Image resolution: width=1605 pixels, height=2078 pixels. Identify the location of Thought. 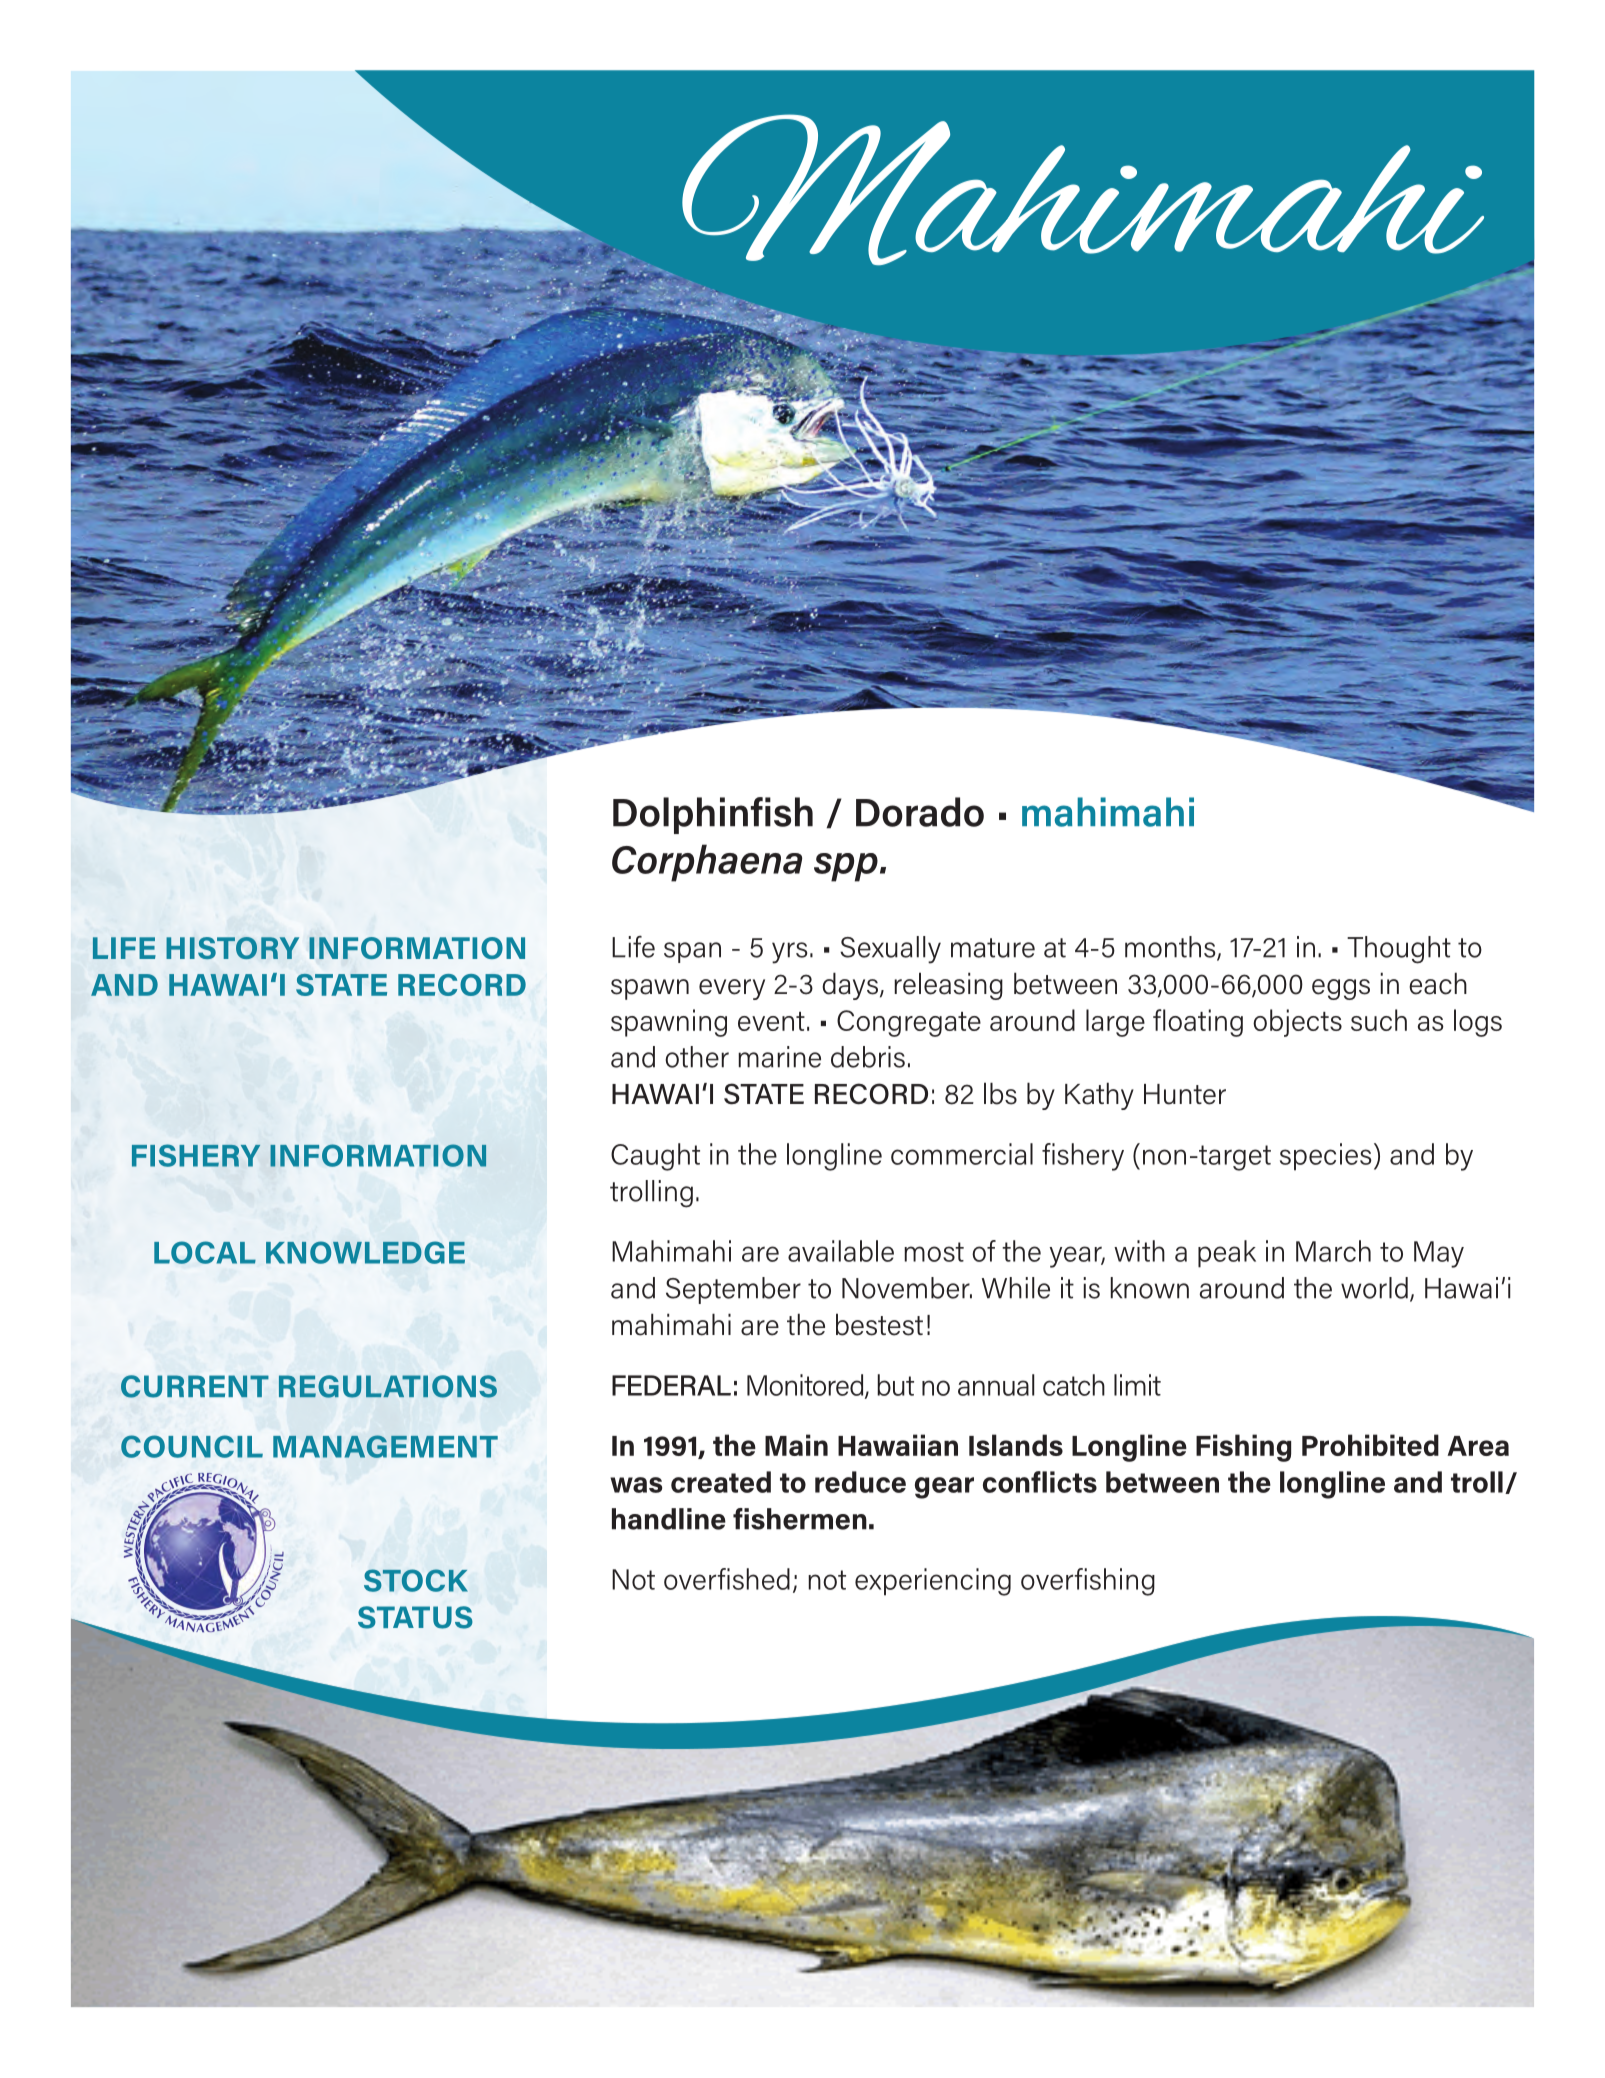
(1399, 950).
